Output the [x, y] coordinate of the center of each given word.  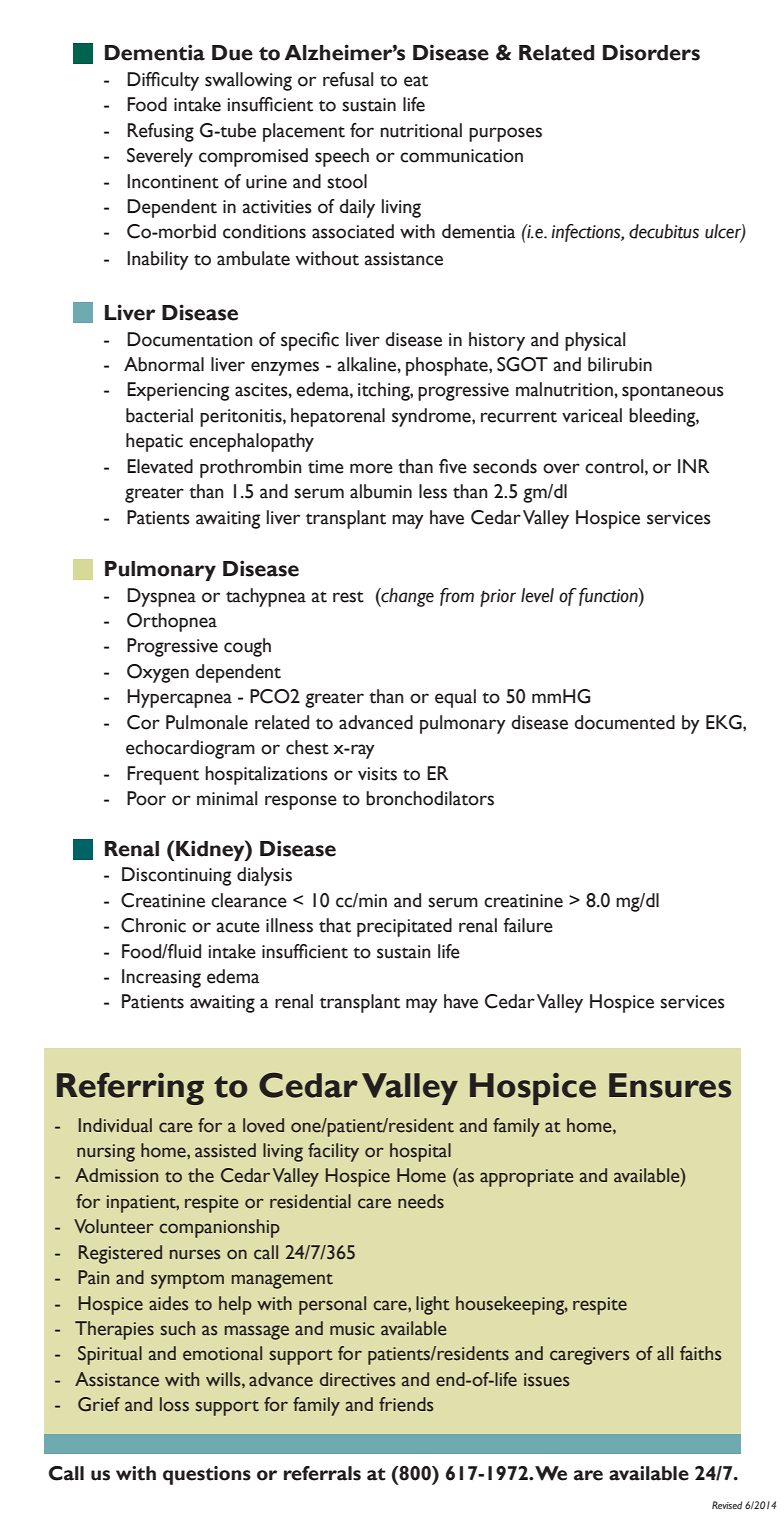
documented [624, 722]
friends [406, 1404]
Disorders [651, 52]
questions [207, 1475]
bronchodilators [430, 798]
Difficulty [163, 81]
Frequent [163, 775]
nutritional [421, 130]
